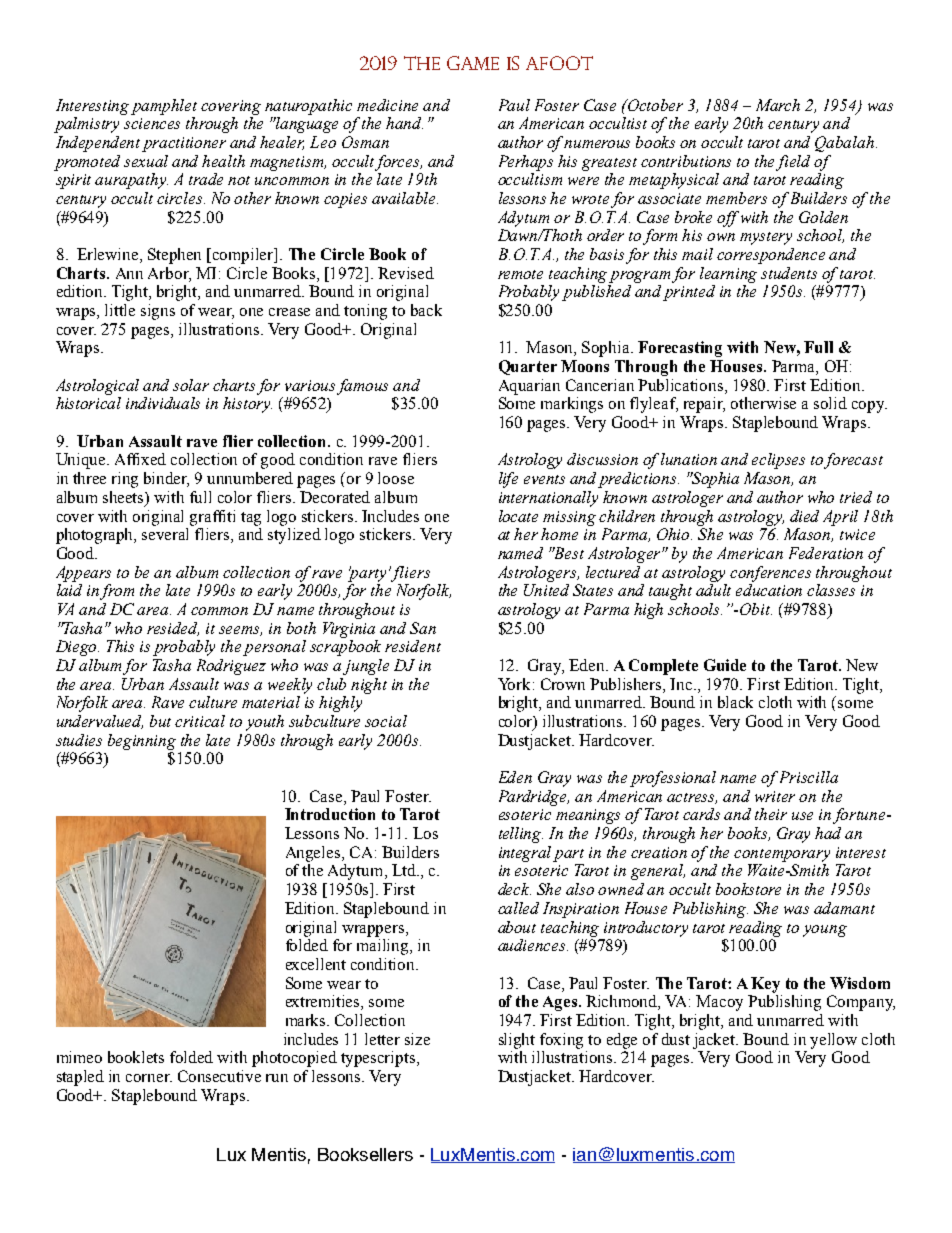  I want to click on individuals, so click(163, 403).
